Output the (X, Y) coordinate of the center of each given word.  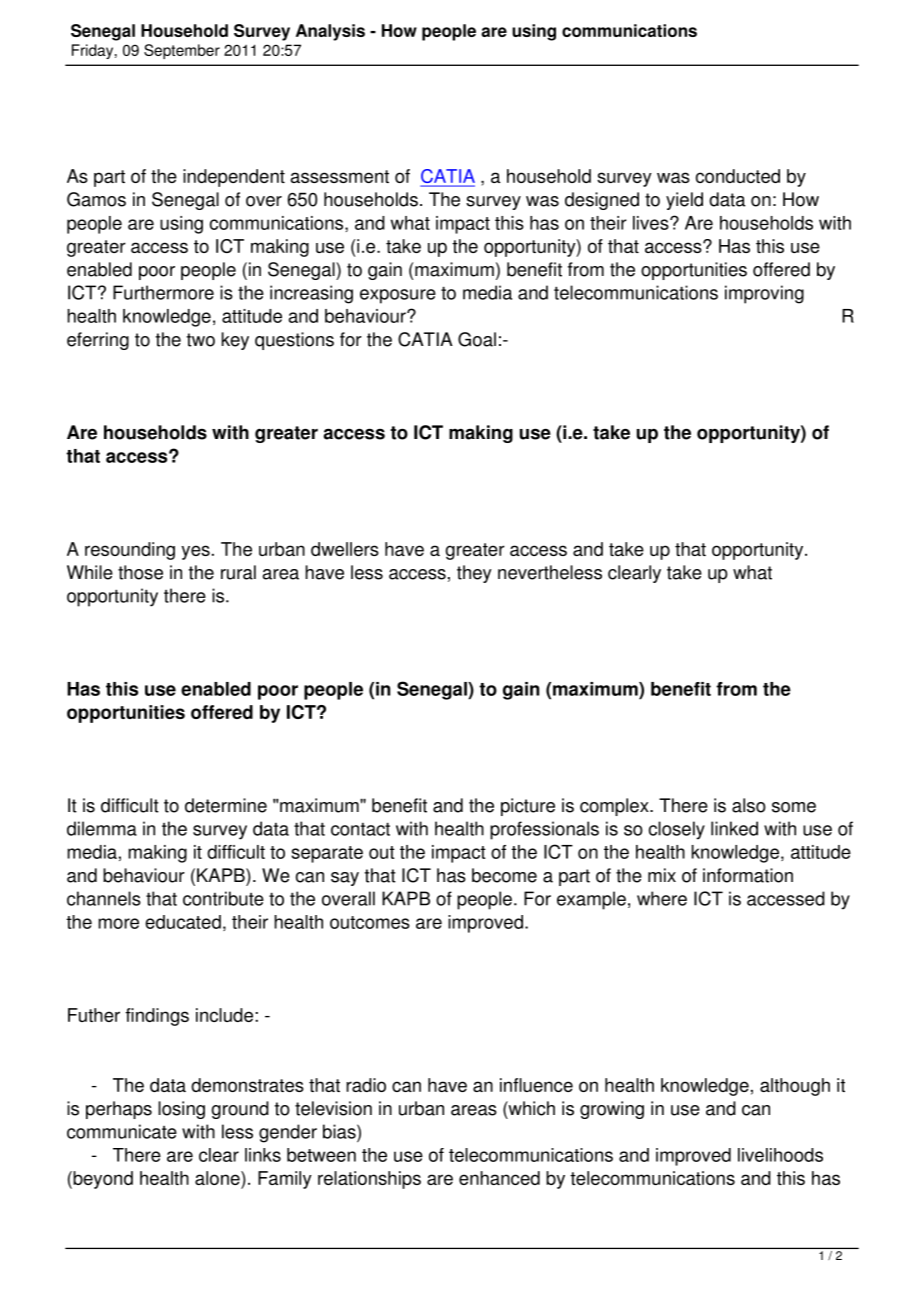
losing (181, 1110)
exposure (398, 296)
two (201, 340)
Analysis (330, 32)
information (748, 875)
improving (764, 294)
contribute (223, 898)
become (504, 875)
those (140, 572)
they (474, 574)
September (182, 51)
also (749, 805)
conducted (738, 176)
